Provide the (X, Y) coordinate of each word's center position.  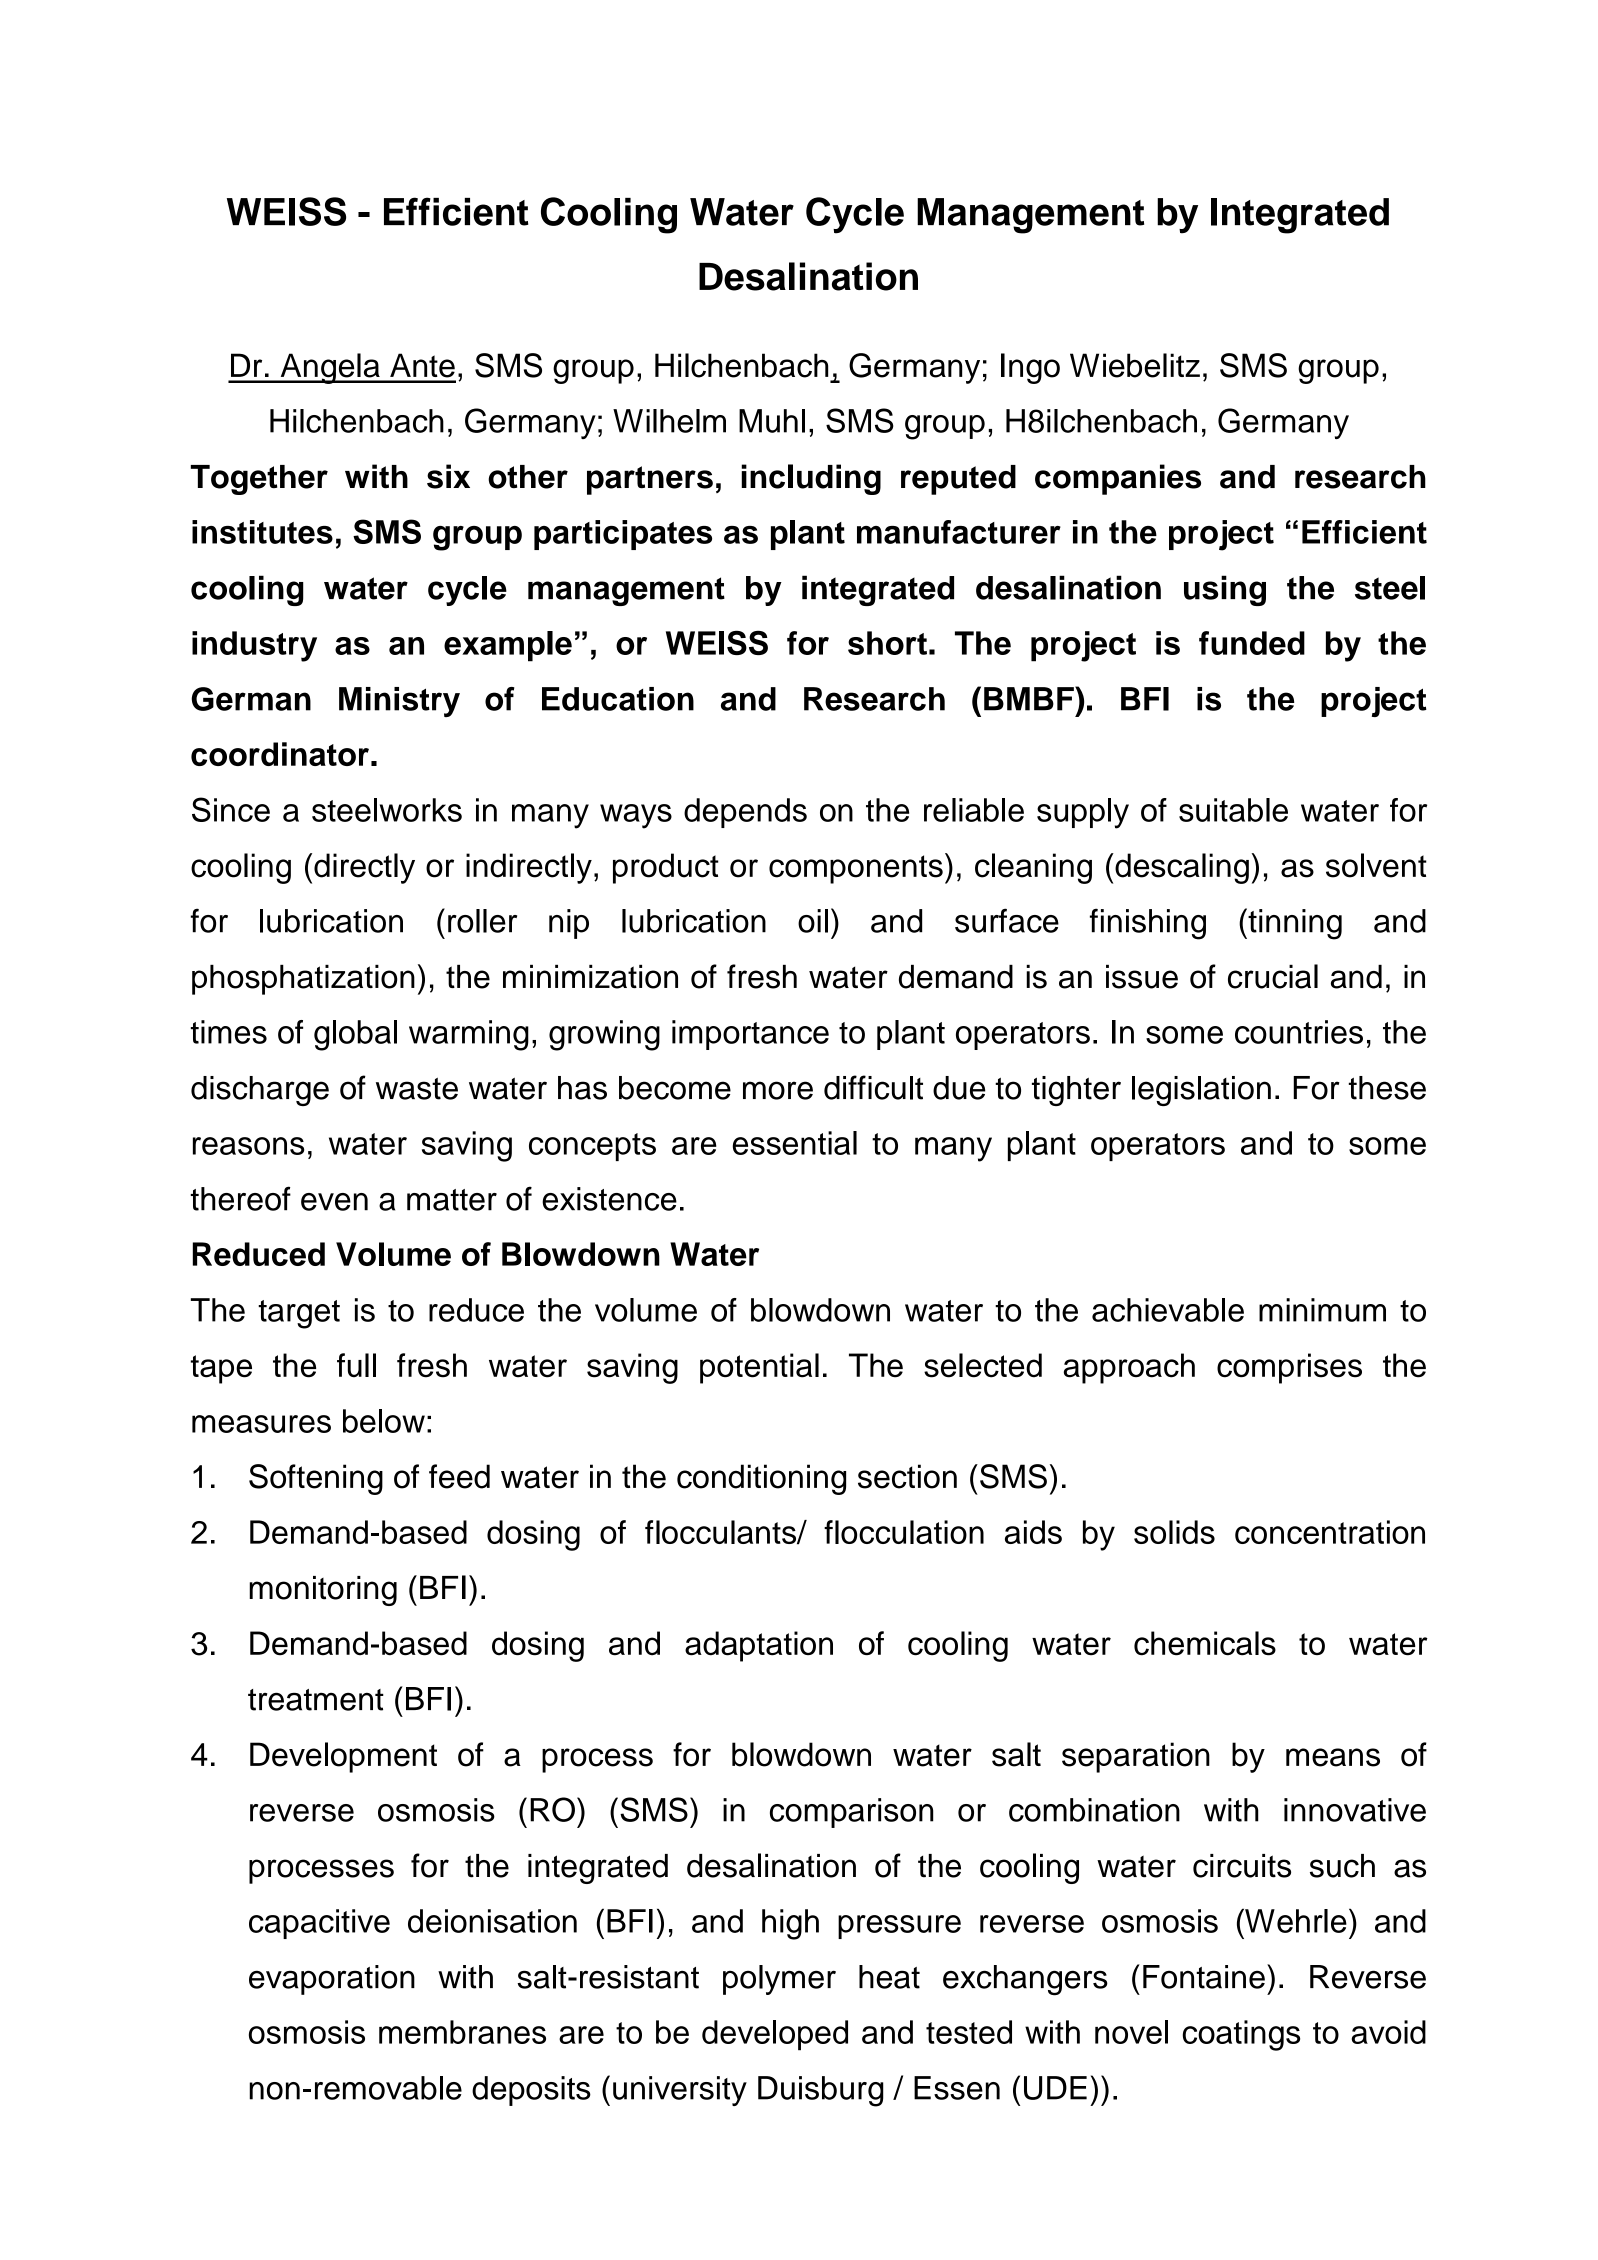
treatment (316, 1700)
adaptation (759, 1646)
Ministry (399, 702)
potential (759, 1368)
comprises (1289, 1368)
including (811, 479)
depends (745, 813)
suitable (1233, 810)
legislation (1201, 1091)
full (356, 1365)
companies (1118, 479)
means (1333, 1757)
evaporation (332, 1980)
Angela (330, 368)
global (355, 1035)
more (778, 1090)
